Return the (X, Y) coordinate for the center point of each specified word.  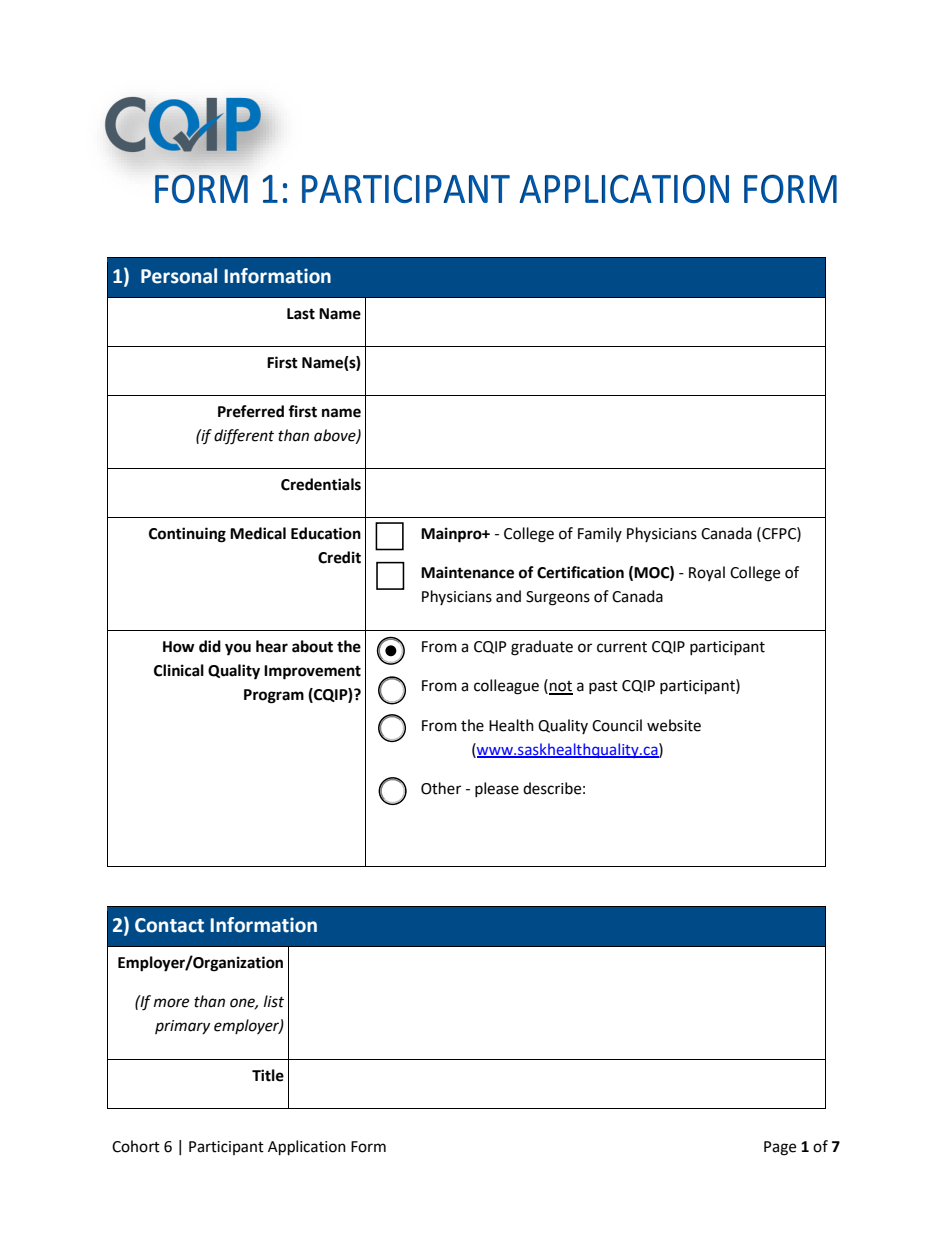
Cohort (136, 1146)
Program (274, 696)
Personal (179, 276)
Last (301, 314)
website (674, 725)
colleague (506, 687)
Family (600, 534)
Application (307, 1148)
